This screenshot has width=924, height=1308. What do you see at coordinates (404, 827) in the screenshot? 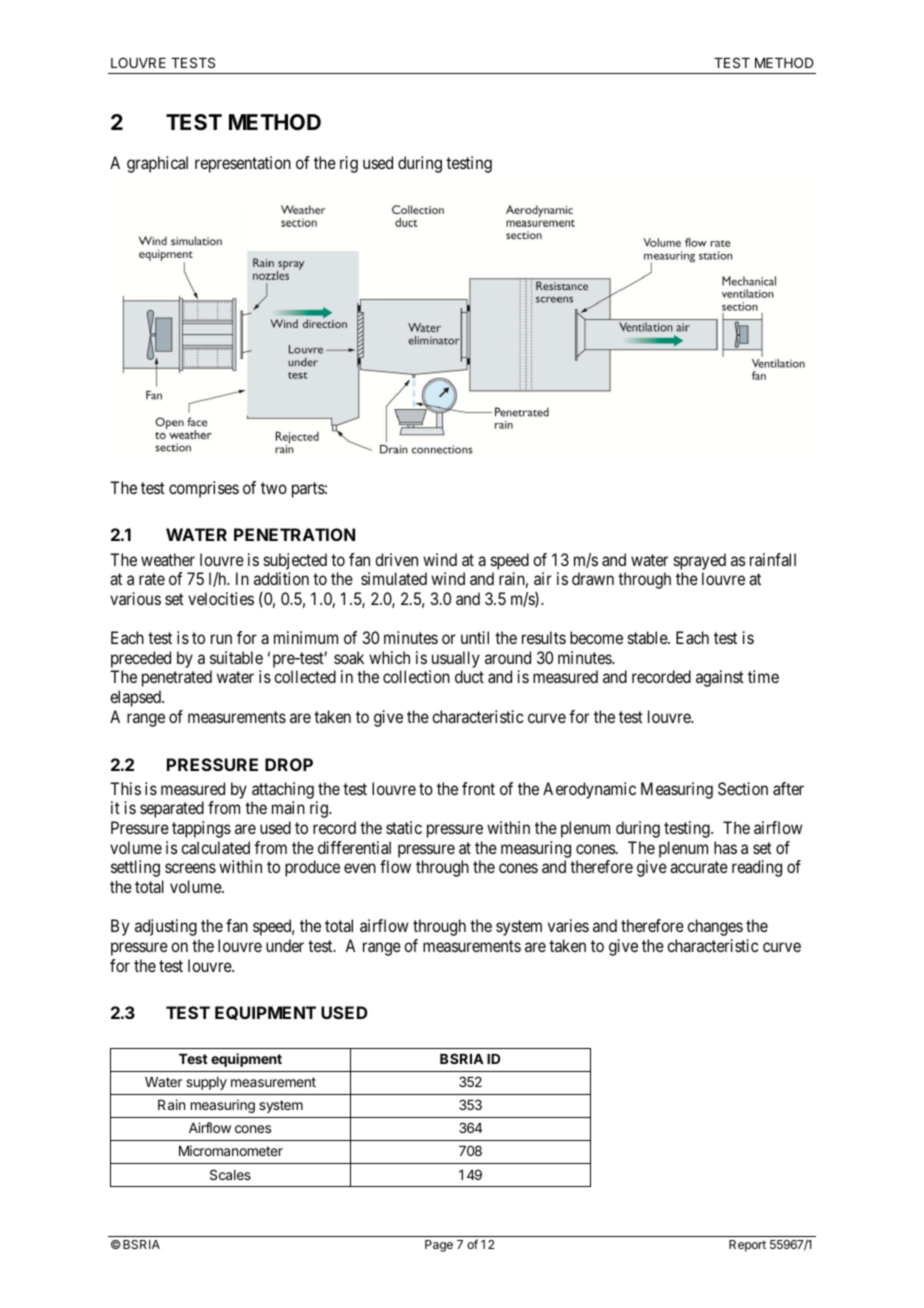
I see `static` at bounding box center [404, 827].
